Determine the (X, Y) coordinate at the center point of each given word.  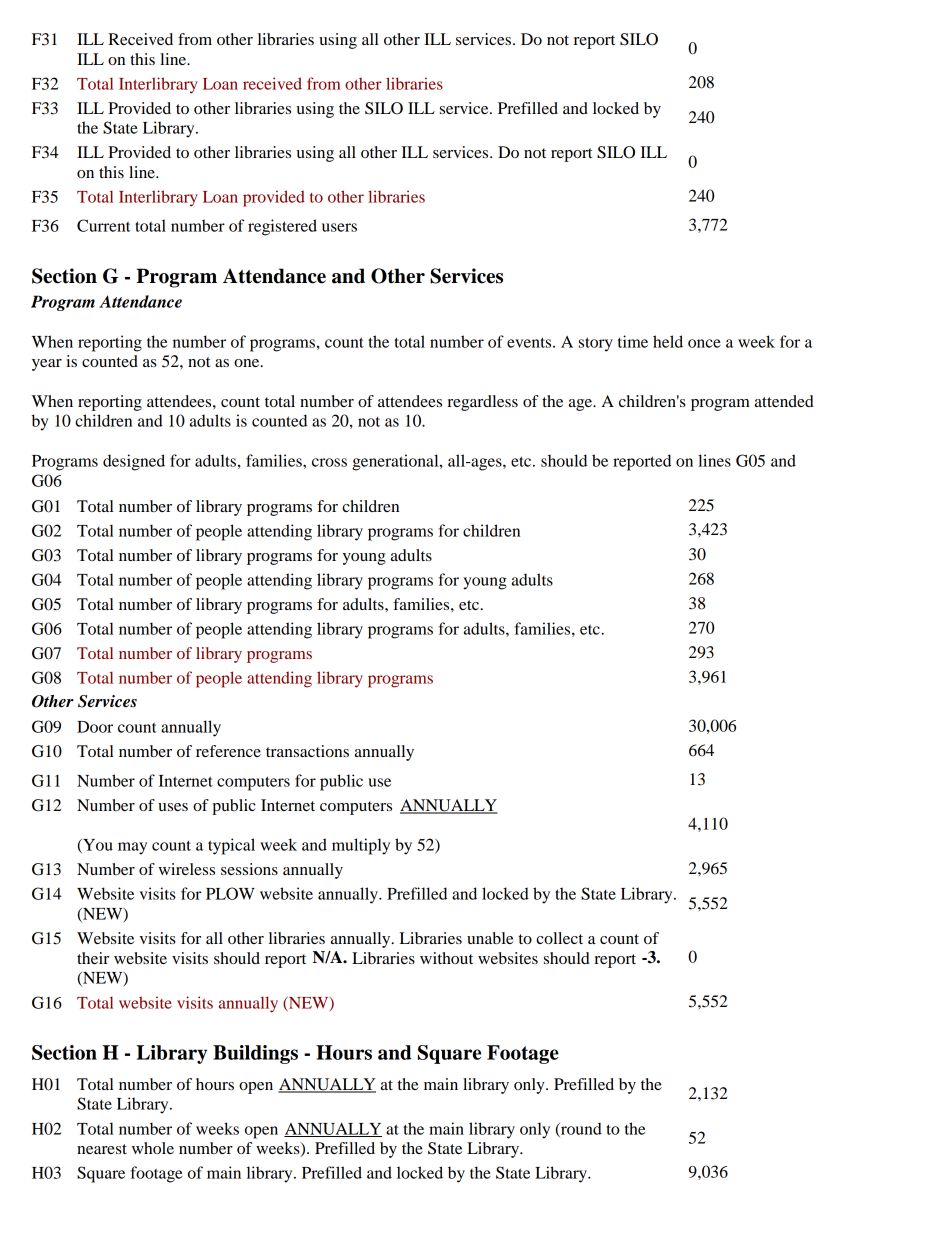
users (339, 227)
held (668, 341)
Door (95, 727)
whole (153, 1148)
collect (559, 938)
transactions (307, 751)
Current (104, 225)
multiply (361, 846)
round (580, 1129)
